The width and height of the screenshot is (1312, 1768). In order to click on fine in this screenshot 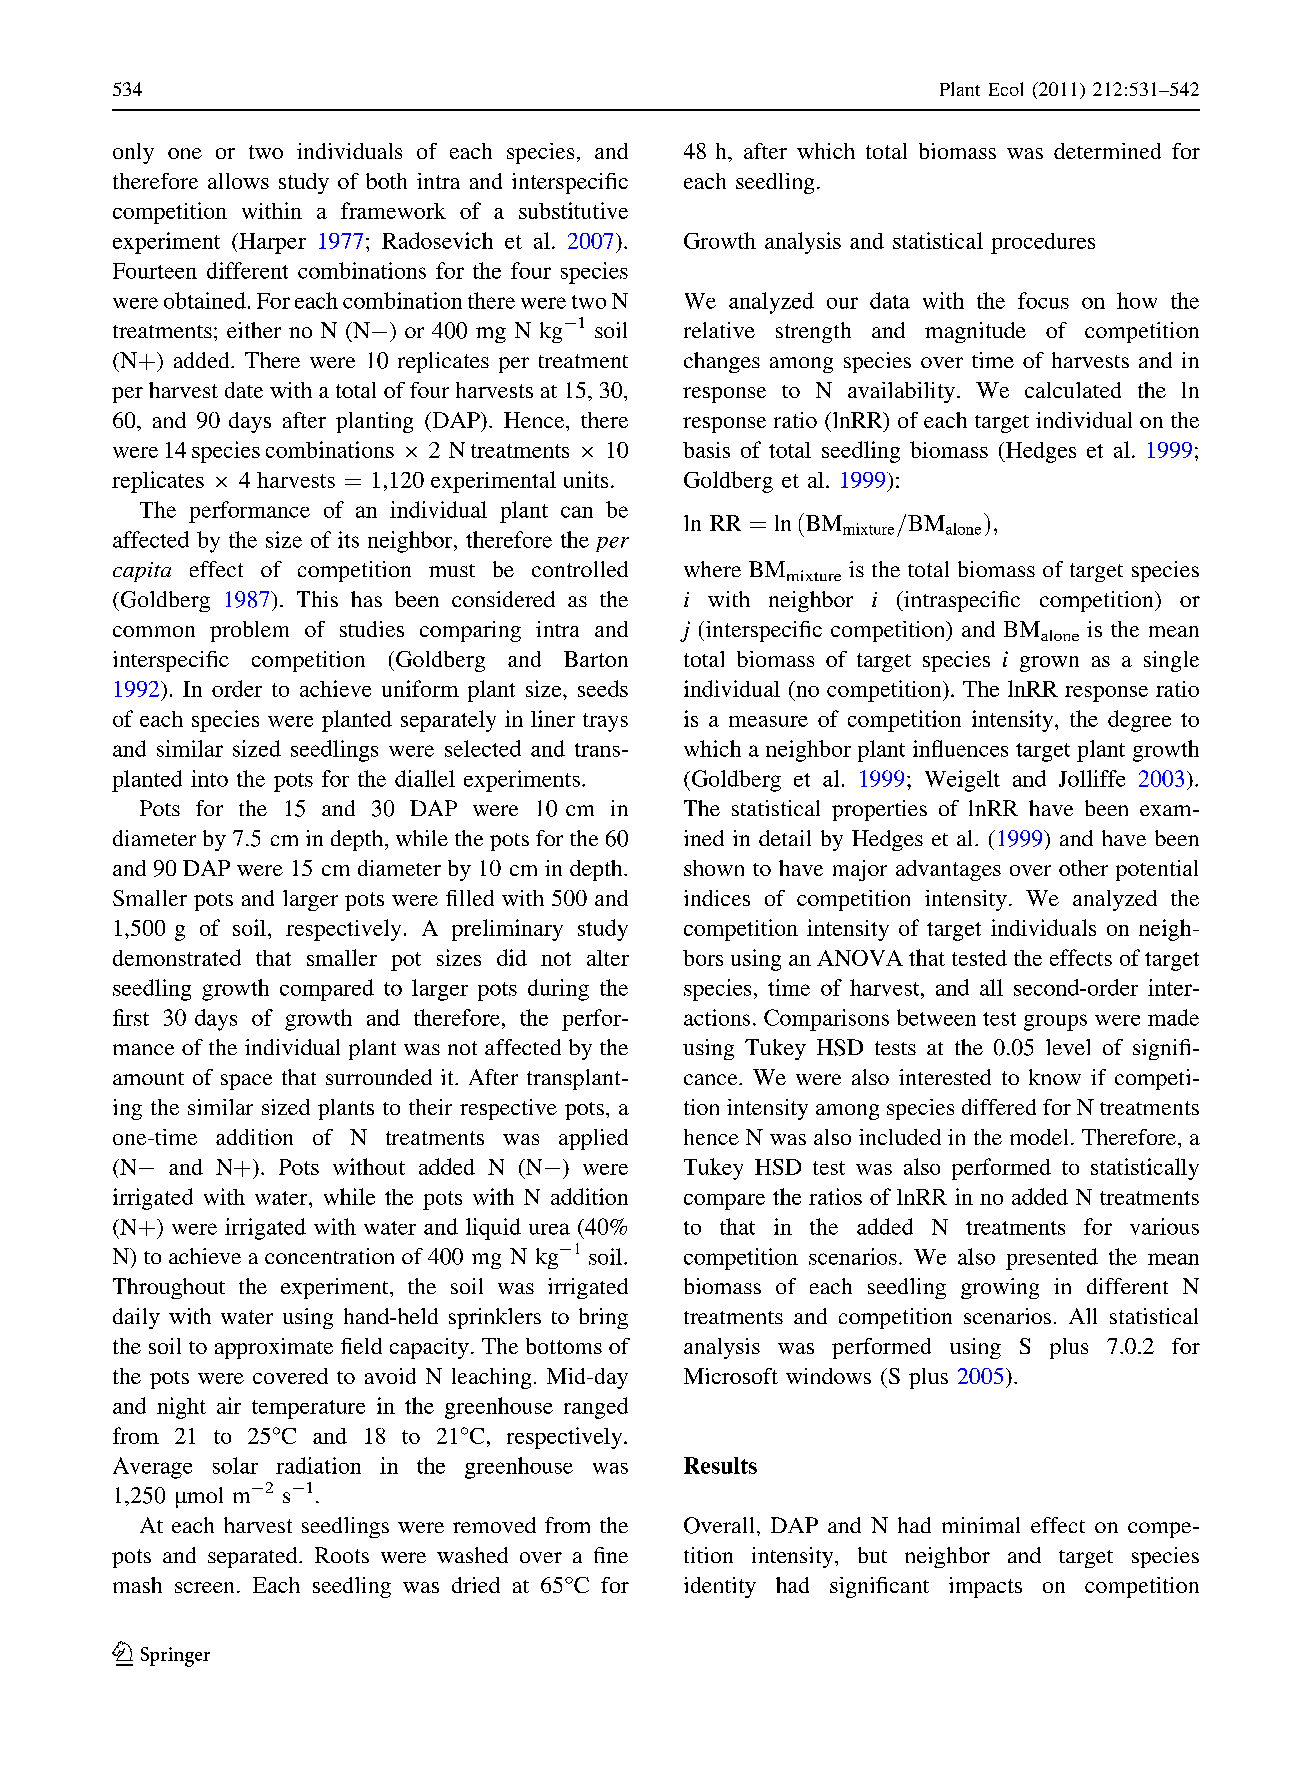, I will do `click(611, 1555)`.
